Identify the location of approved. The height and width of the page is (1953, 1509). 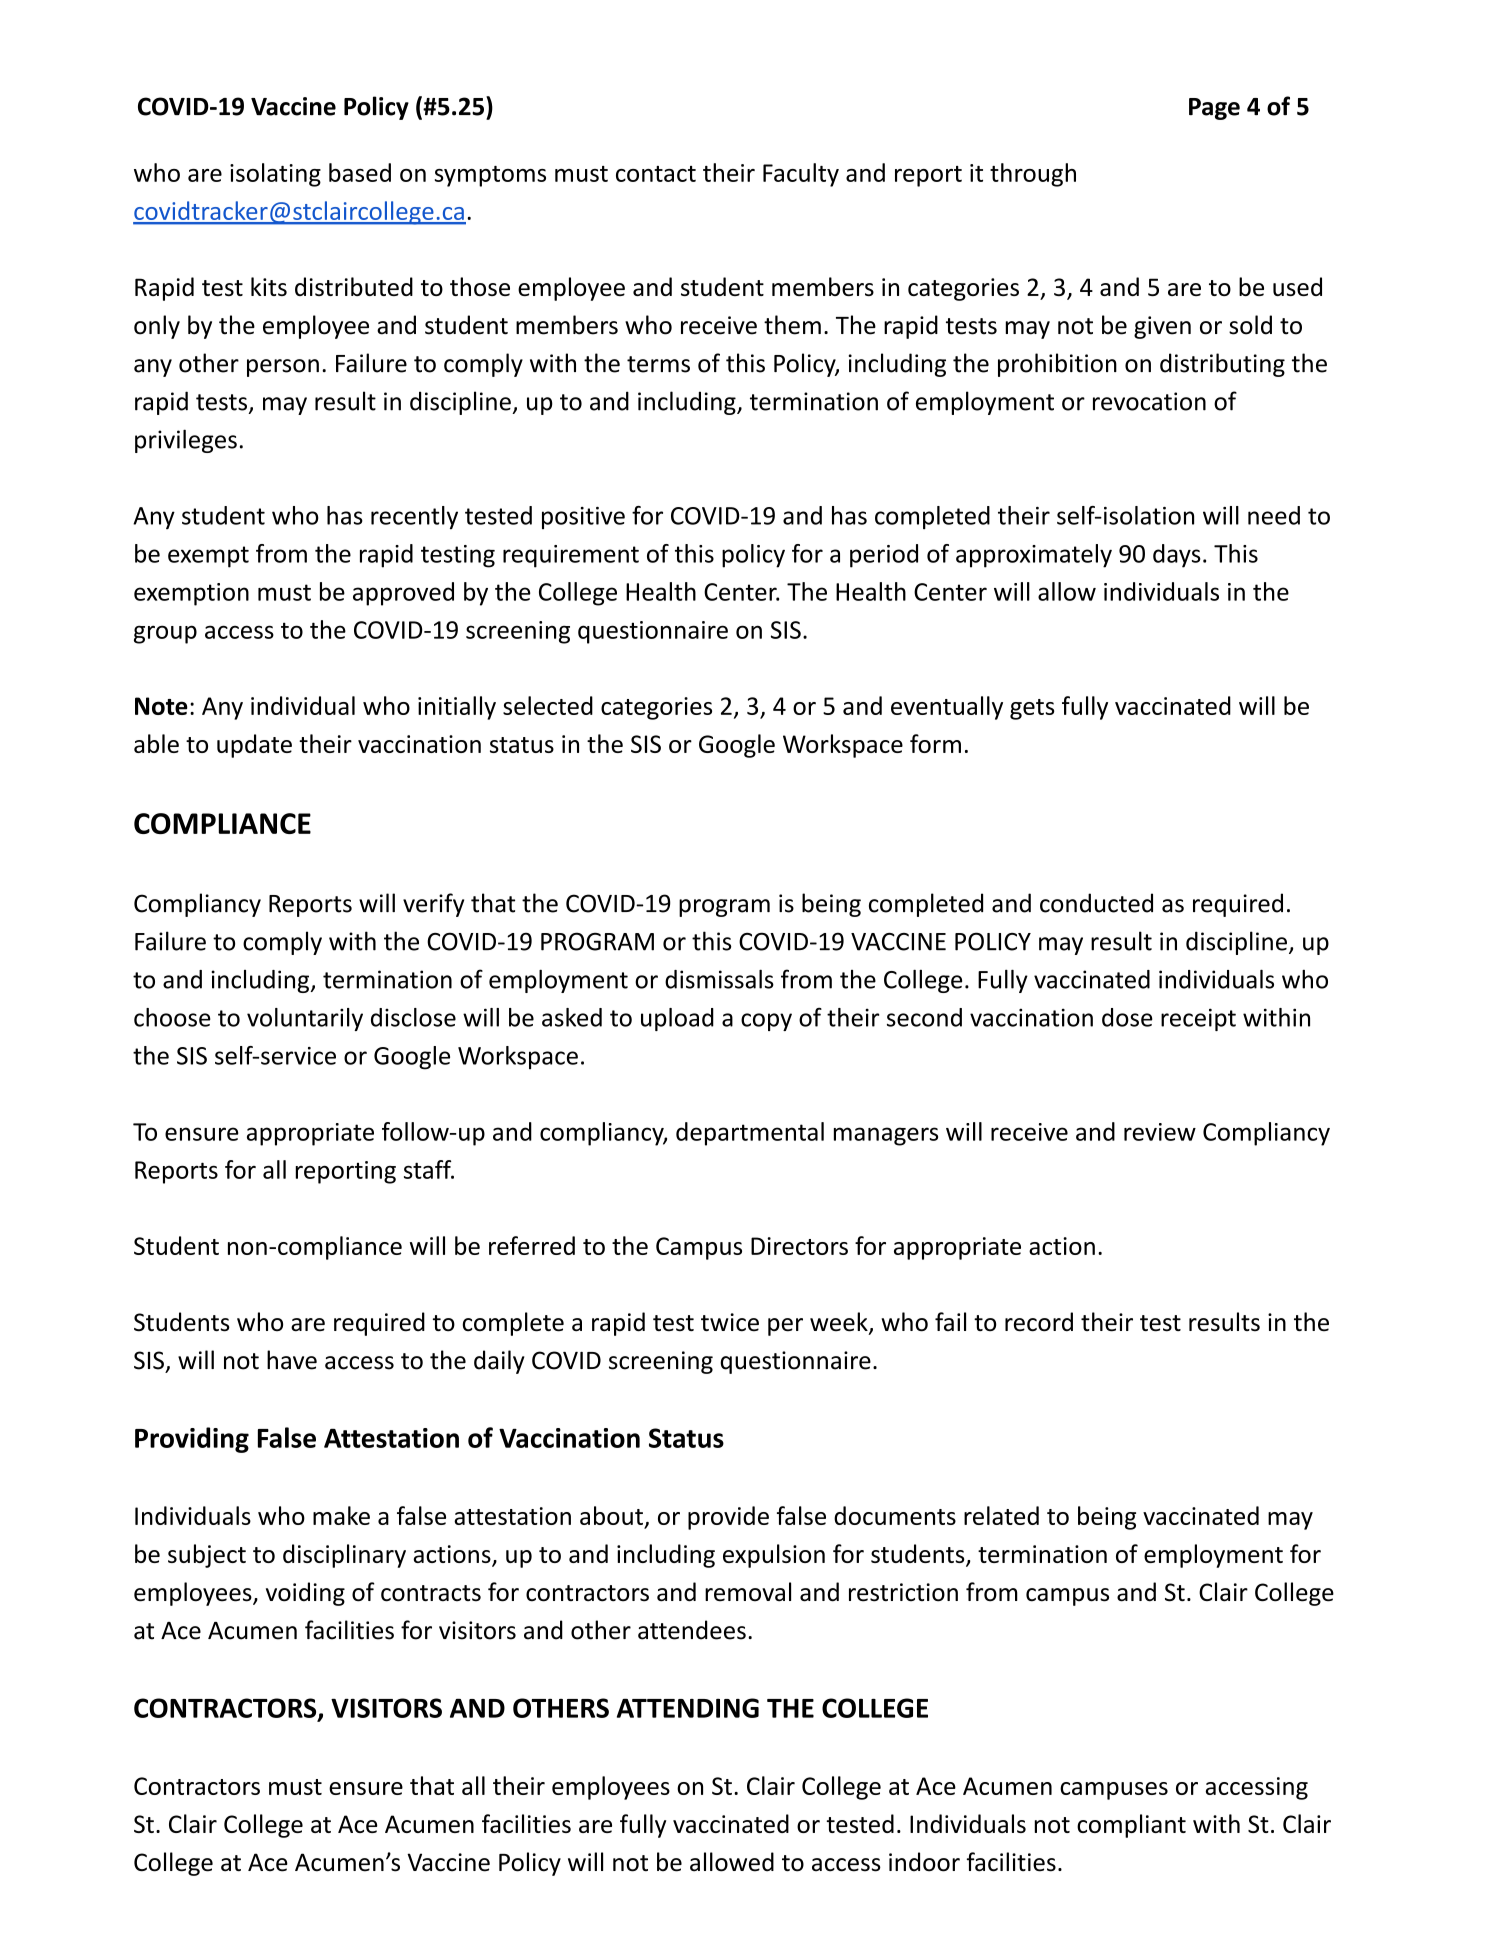
(403, 594).
